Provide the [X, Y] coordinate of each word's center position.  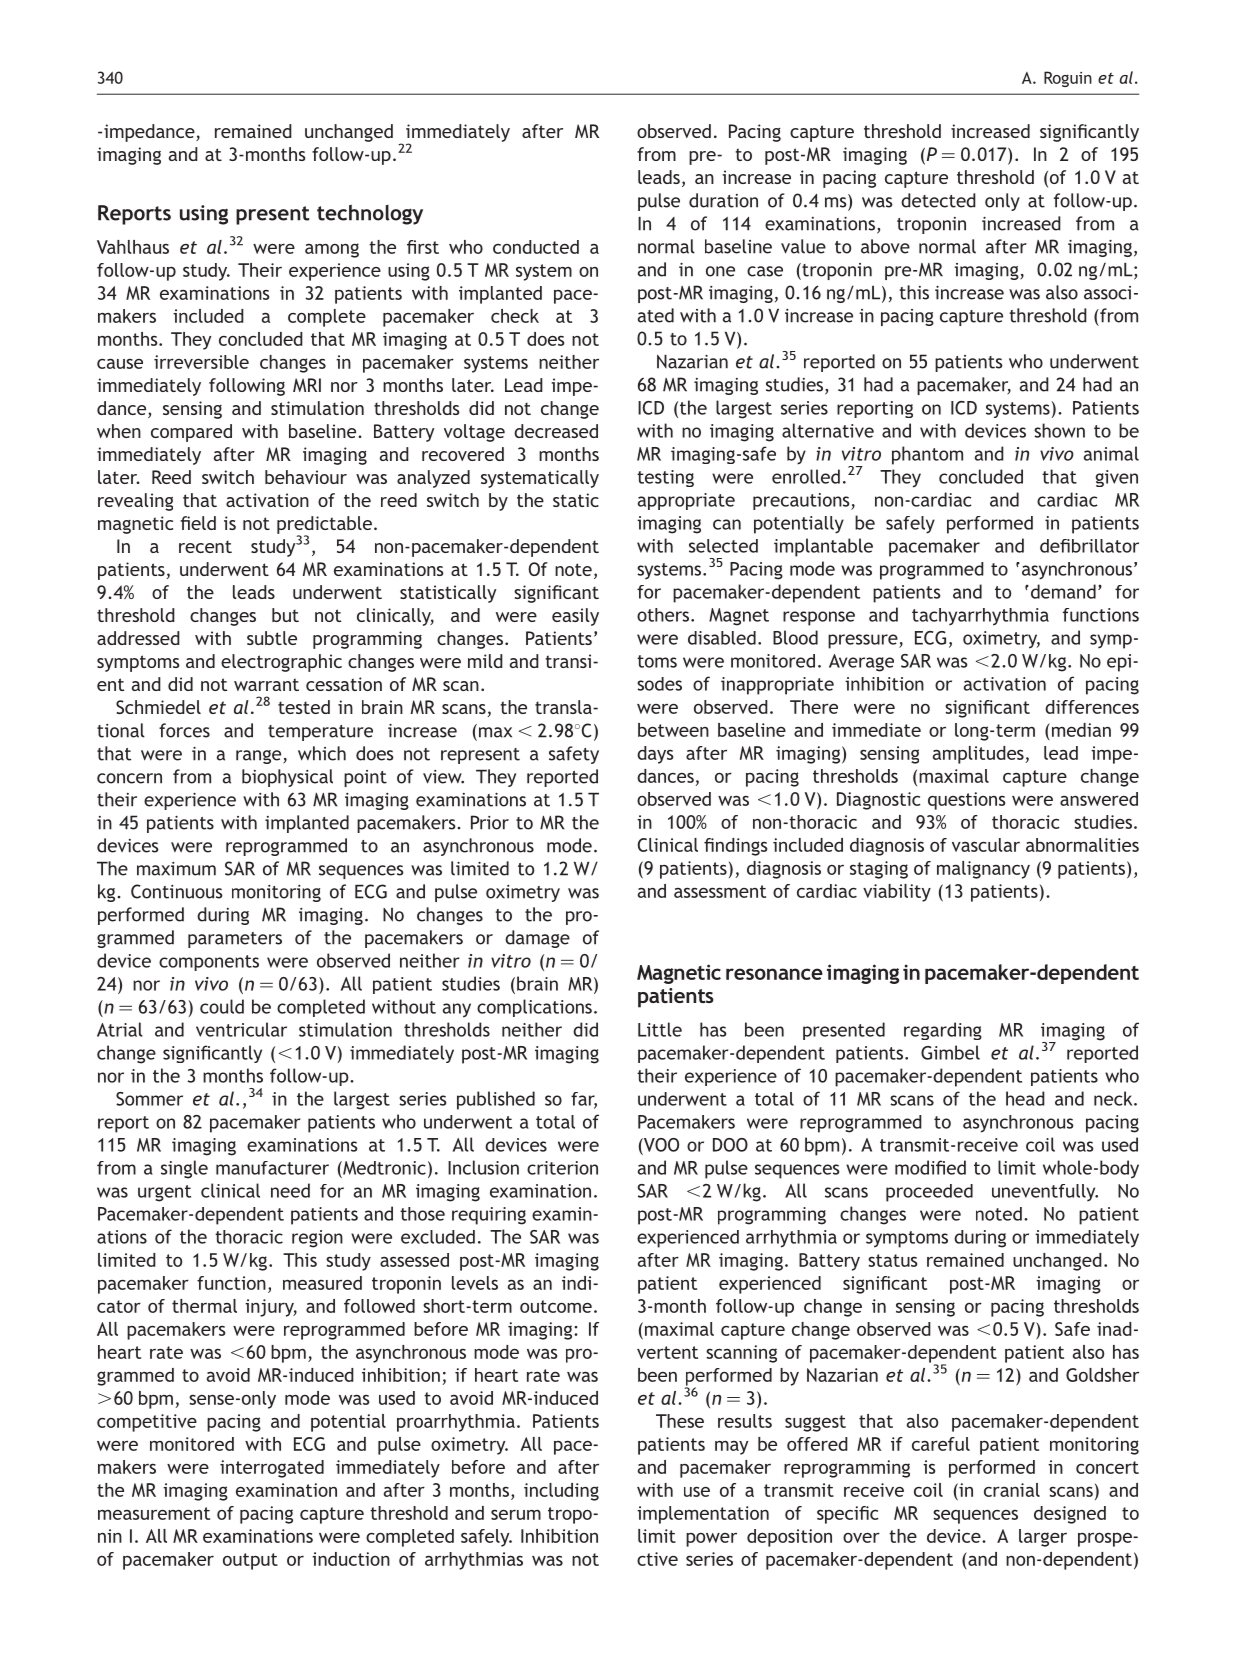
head [1025, 1098]
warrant [266, 684]
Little [660, 1029]
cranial [1012, 1490]
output [250, 1561]
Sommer [149, 1099]
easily [575, 617]
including [561, 1492]
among [332, 250]
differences [1092, 707]
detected [938, 200]
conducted [536, 247]
